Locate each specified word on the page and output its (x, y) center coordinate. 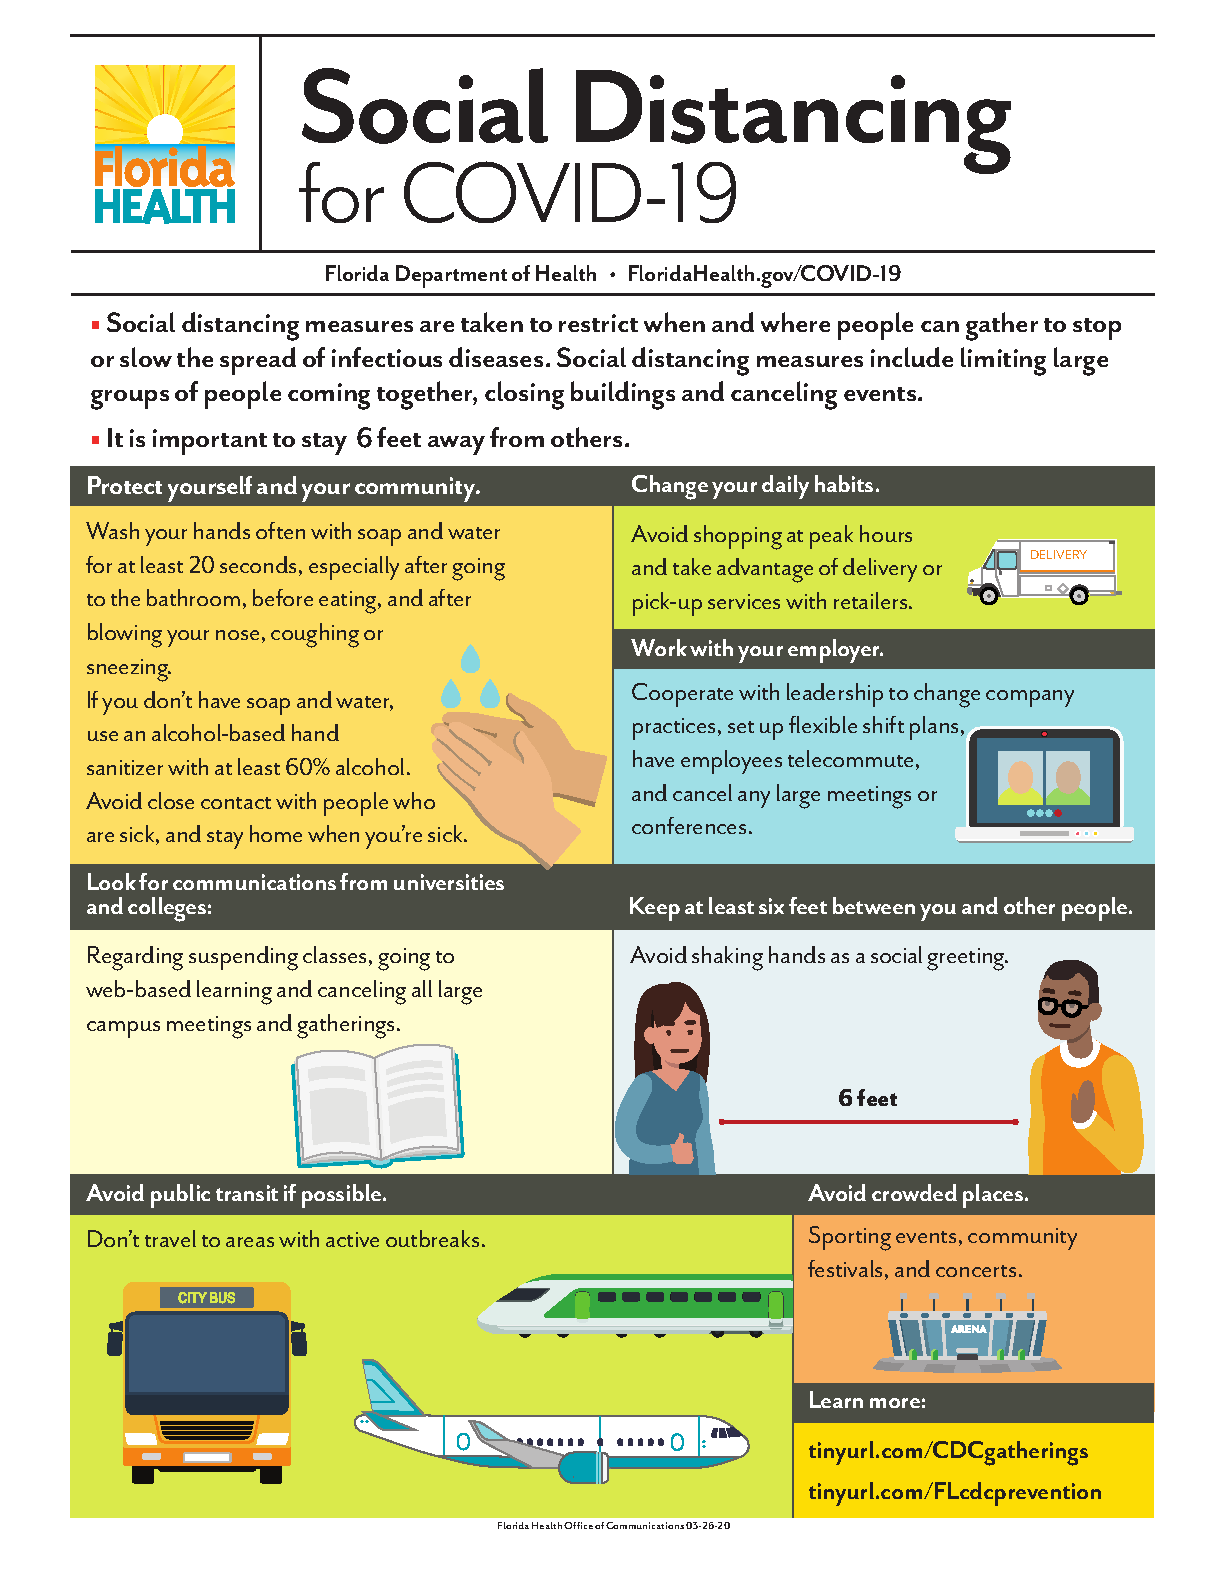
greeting (967, 959)
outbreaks (432, 1238)
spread (258, 361)
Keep (655, 909)
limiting (1003, 361)
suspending (243, 958)
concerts (976, 1271)
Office (578, 1525)
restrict (598, 323)
